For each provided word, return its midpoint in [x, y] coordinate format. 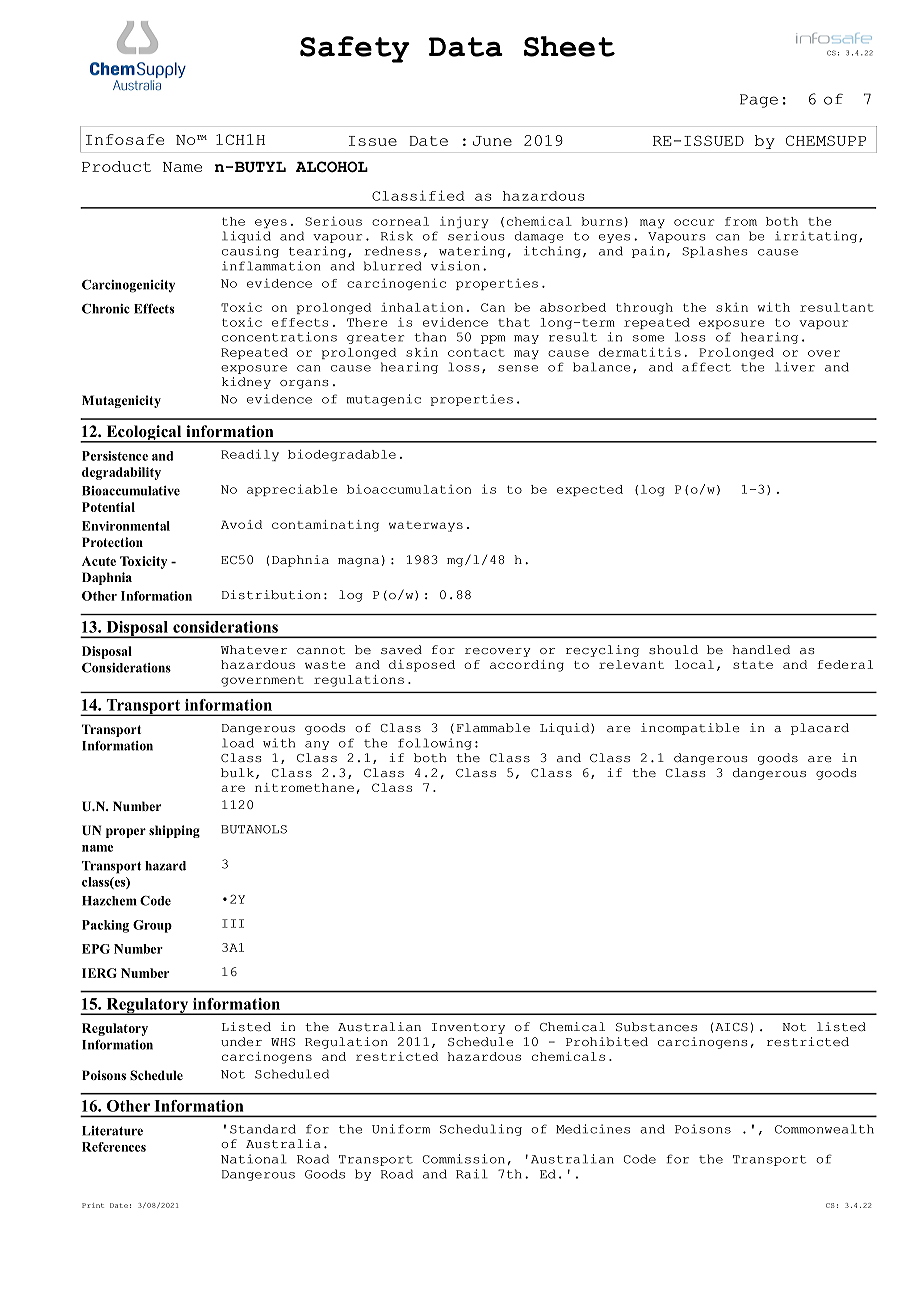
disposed [422, 666]
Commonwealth [824, 1129]
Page [759, 101]
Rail [471, 1174]
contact [476, 353]
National [253, 1159]
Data [466, 47]
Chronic [106, 309]
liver [795, 367]
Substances [656, 1026]
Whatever [254, 650]
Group [152, 926]
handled [761, 650]
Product [116, 166]
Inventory [468, 1028]
